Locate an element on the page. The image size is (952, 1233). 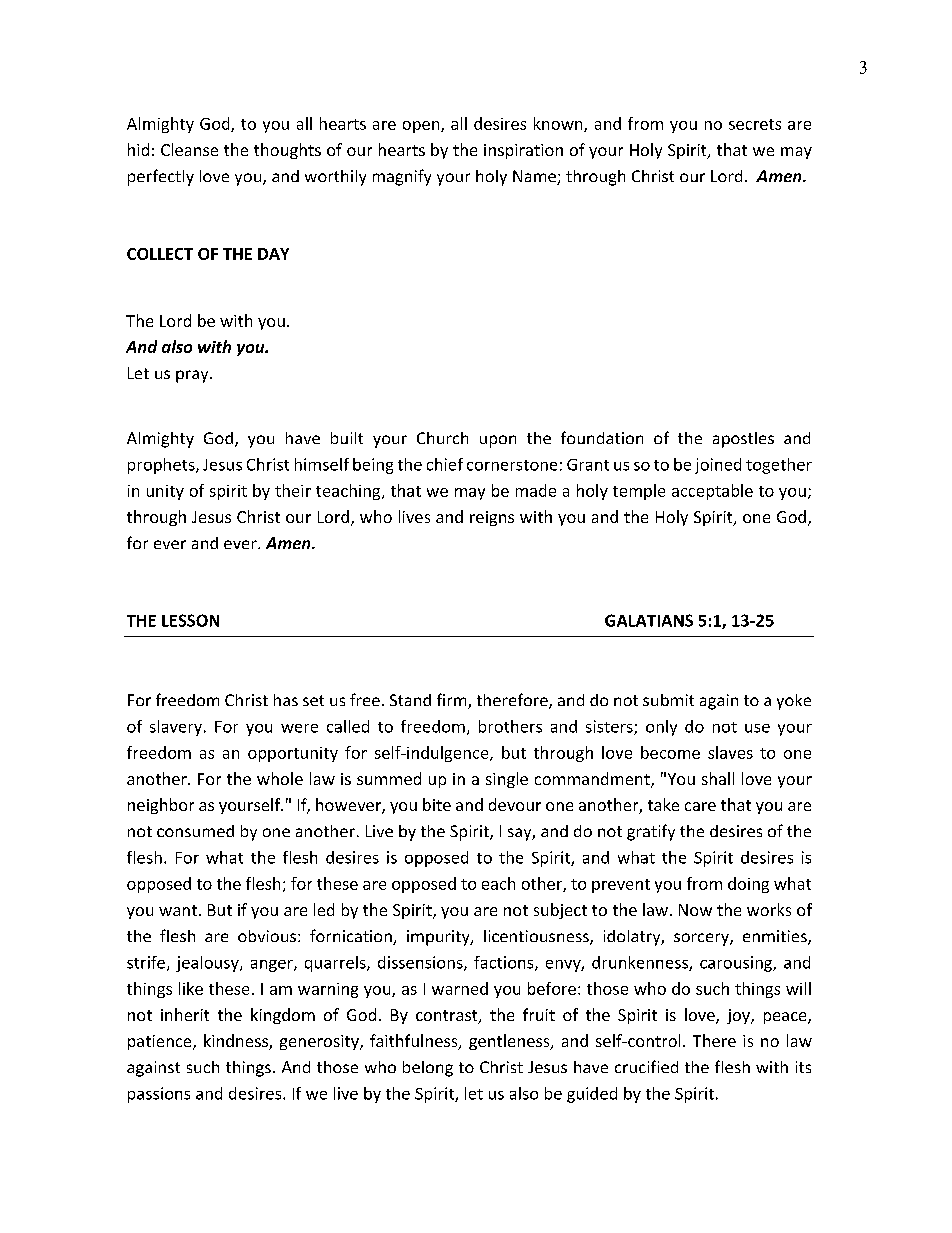
secrets is located at coordinates (755, 124).
